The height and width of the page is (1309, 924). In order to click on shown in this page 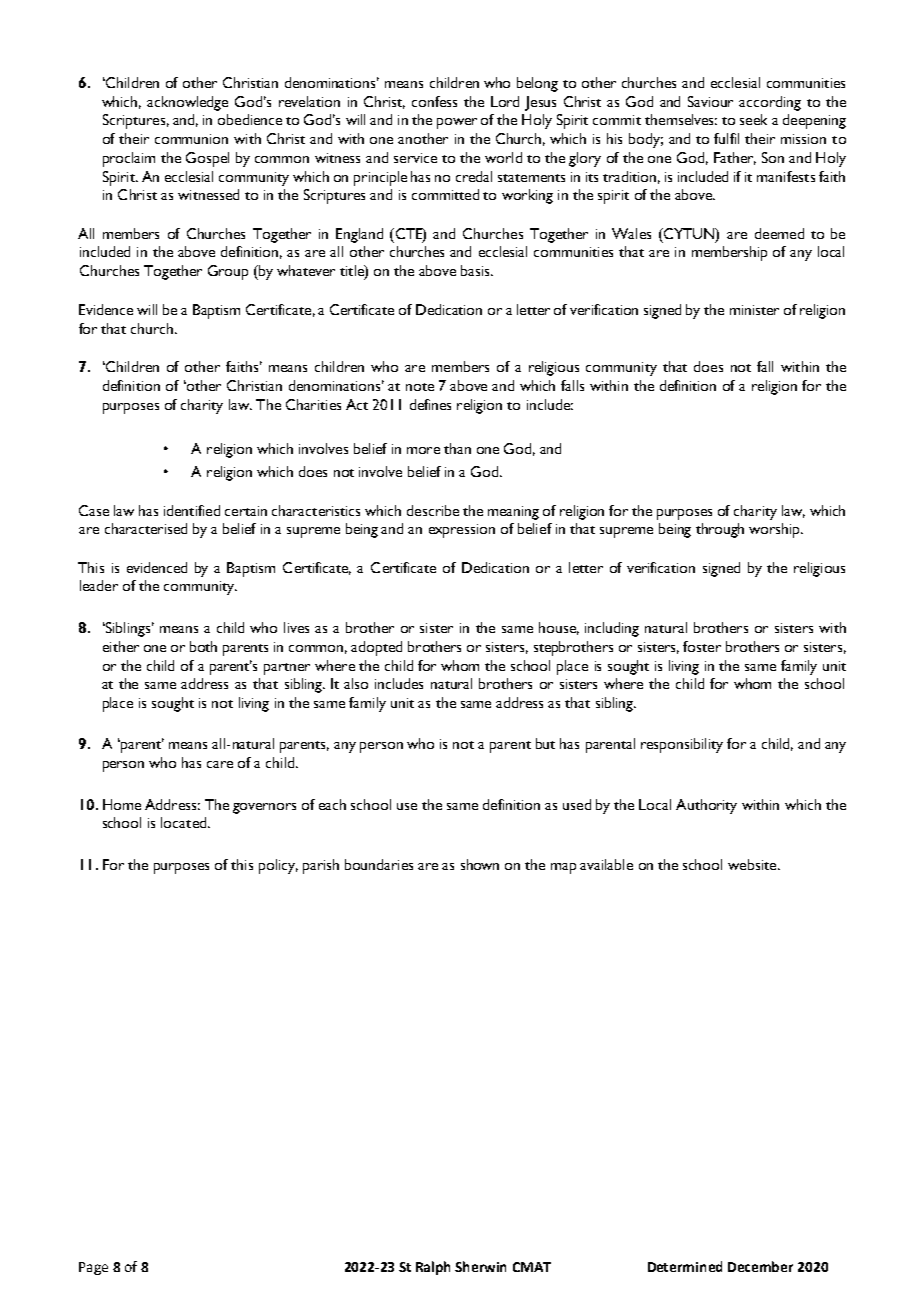, I will do `click(480, 864)`.
